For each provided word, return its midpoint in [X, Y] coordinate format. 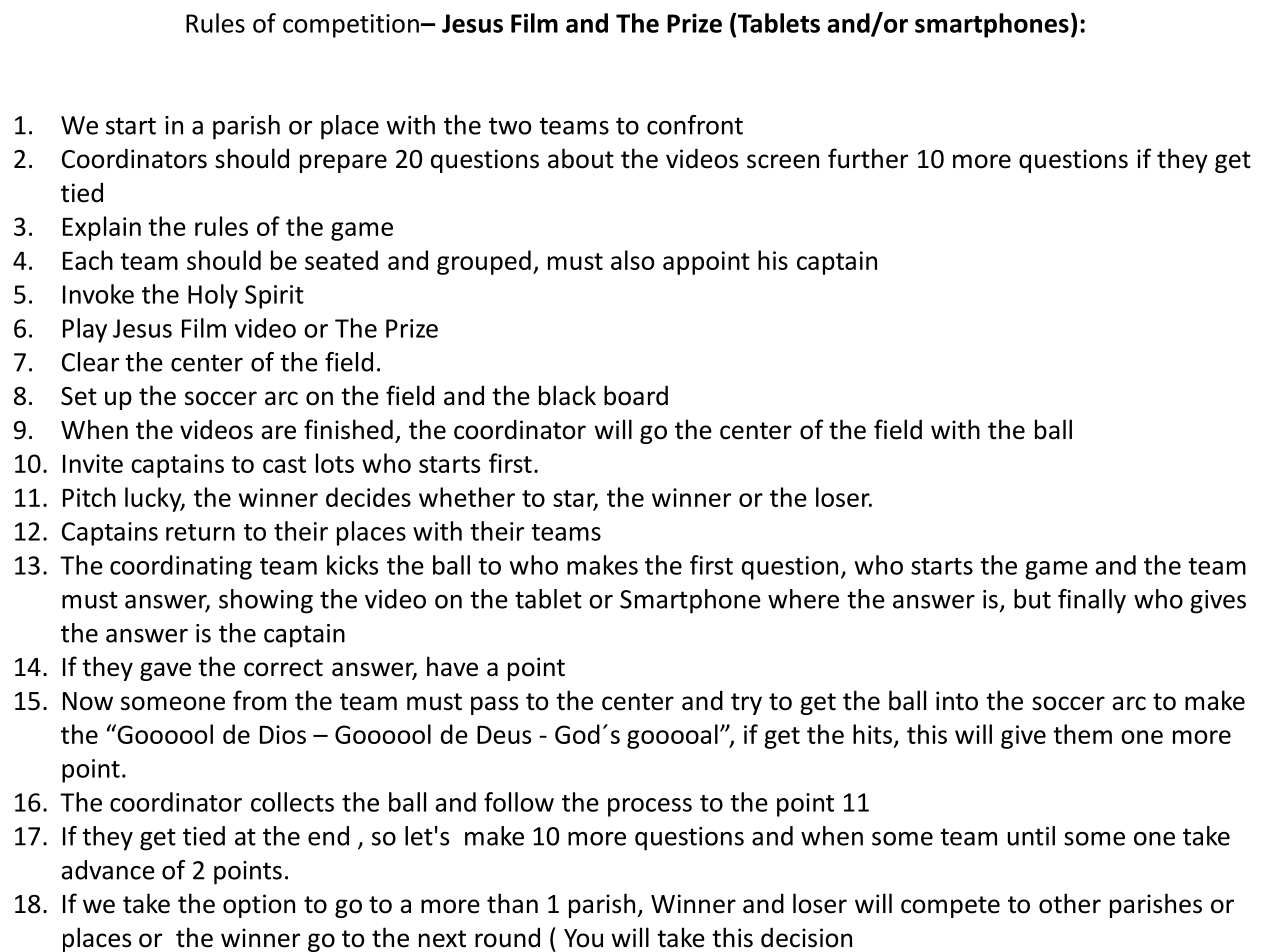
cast [284, 464]
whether [467, 497]
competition [351, 26]
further [868, 158]
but [1032, 599]
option [259, 906]
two [510, 126]
